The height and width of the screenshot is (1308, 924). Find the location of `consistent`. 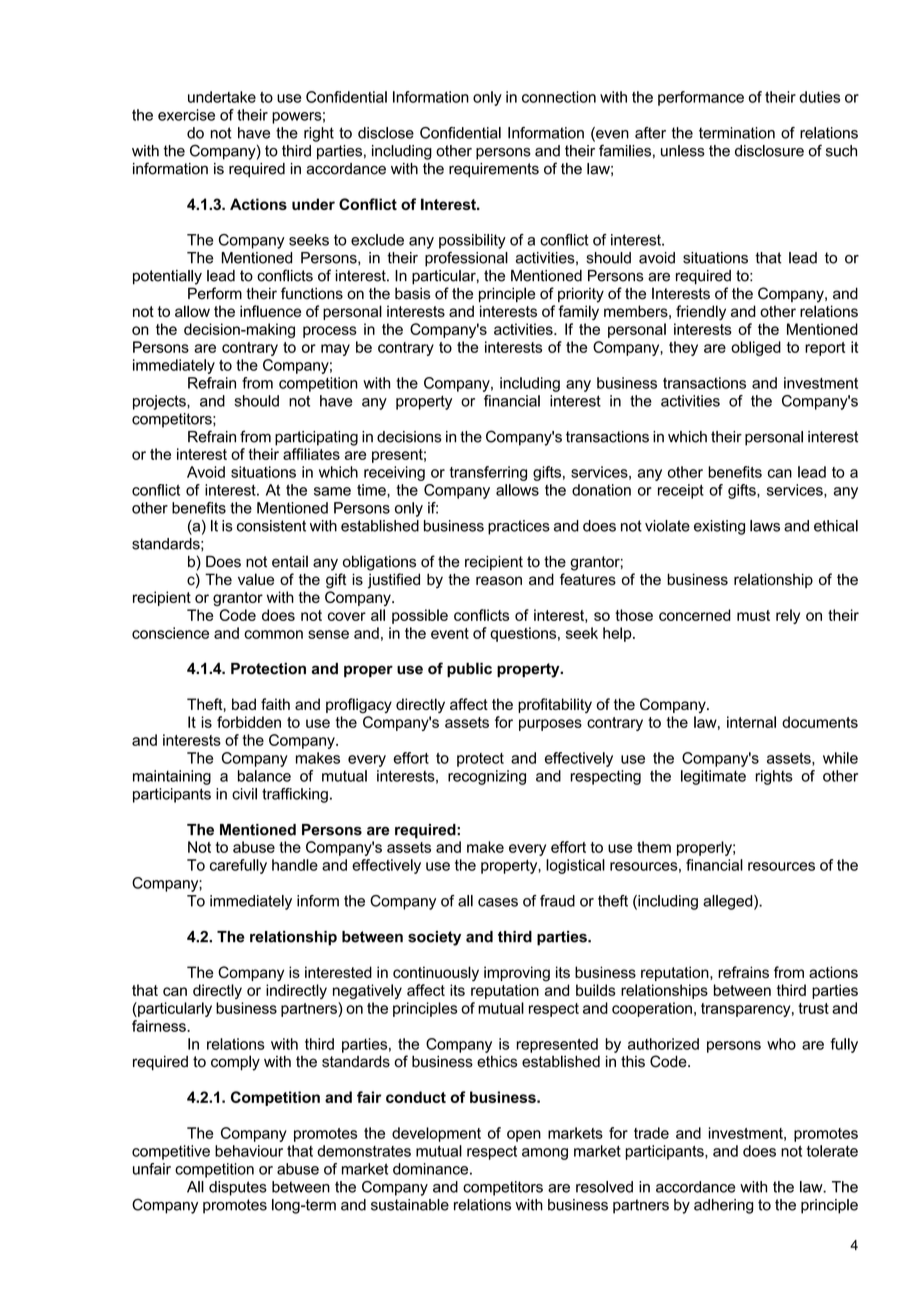

consistent is located at coordinates (271, 526).
